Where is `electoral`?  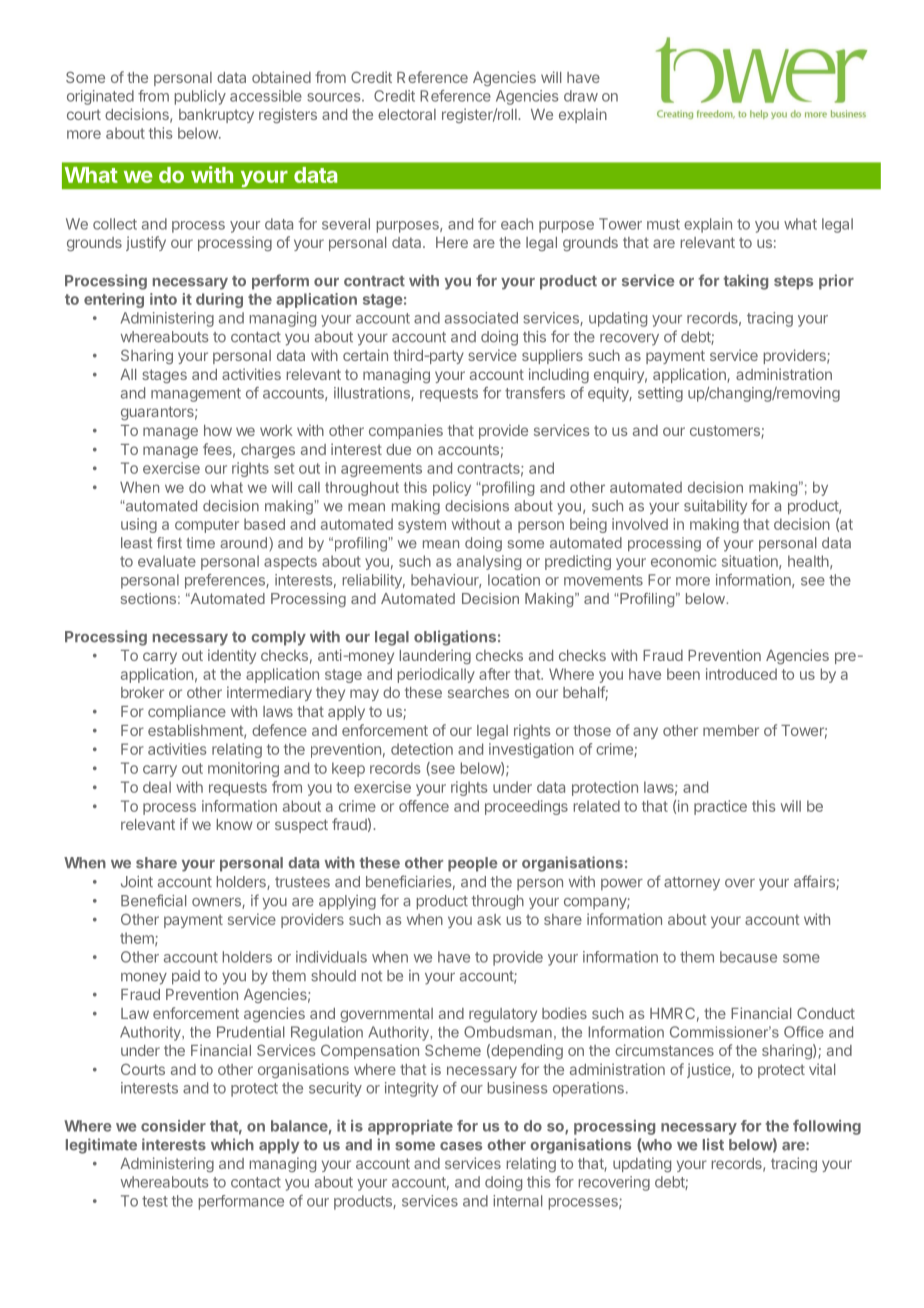 electoral is located at coordinates (407, 114).
